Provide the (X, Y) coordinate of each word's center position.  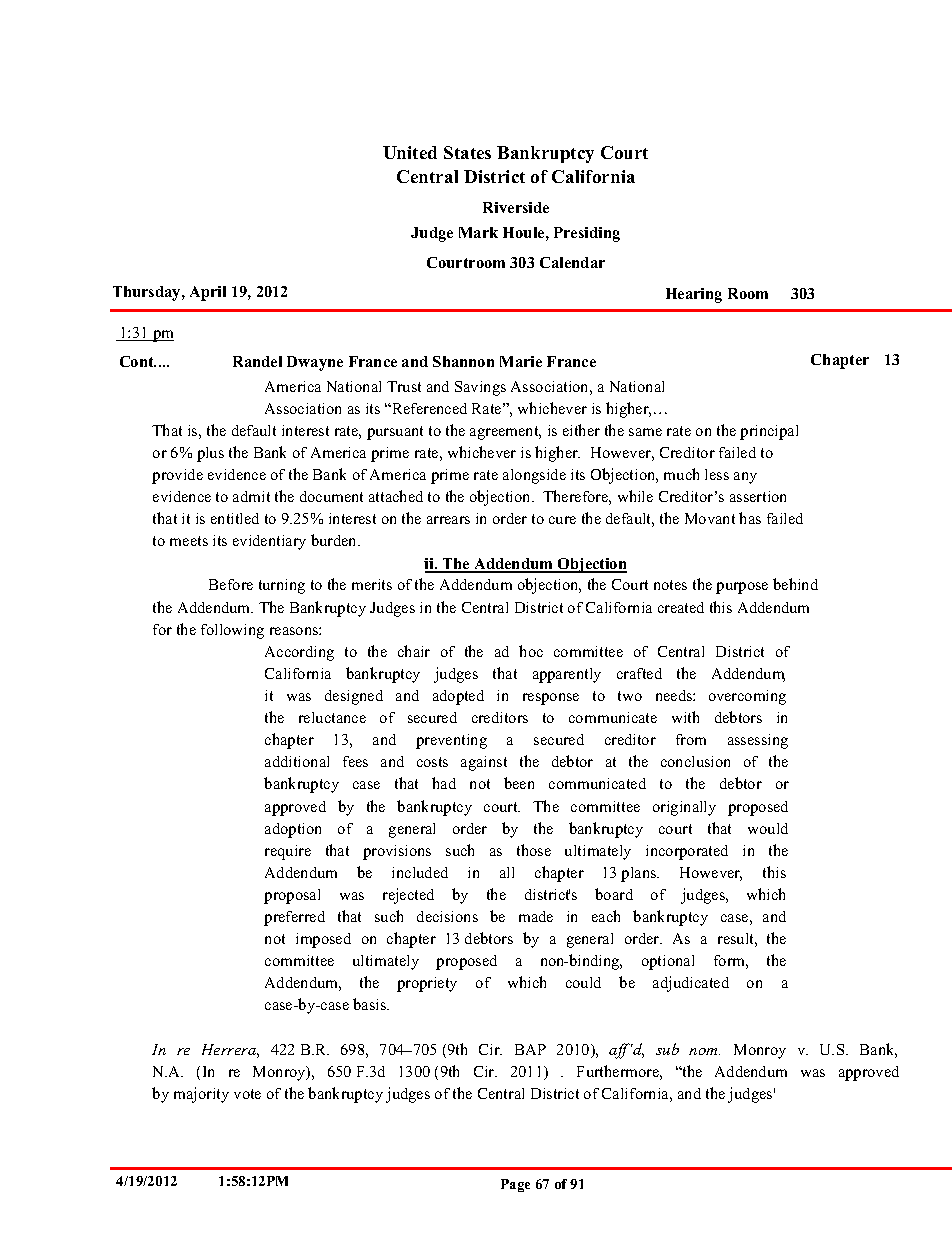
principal (769, 432)
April (208, 293)
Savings (480, 388)
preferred (294, 918)
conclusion (695, 761)
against (484, 763)
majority (201, 1095)
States (467, 152)
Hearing (694, 295)
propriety (427, 984)
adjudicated (691, 984)
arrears (448, 520)
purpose (742, 588)
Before (231, 584)
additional (297, 761)
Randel (257, 361)
